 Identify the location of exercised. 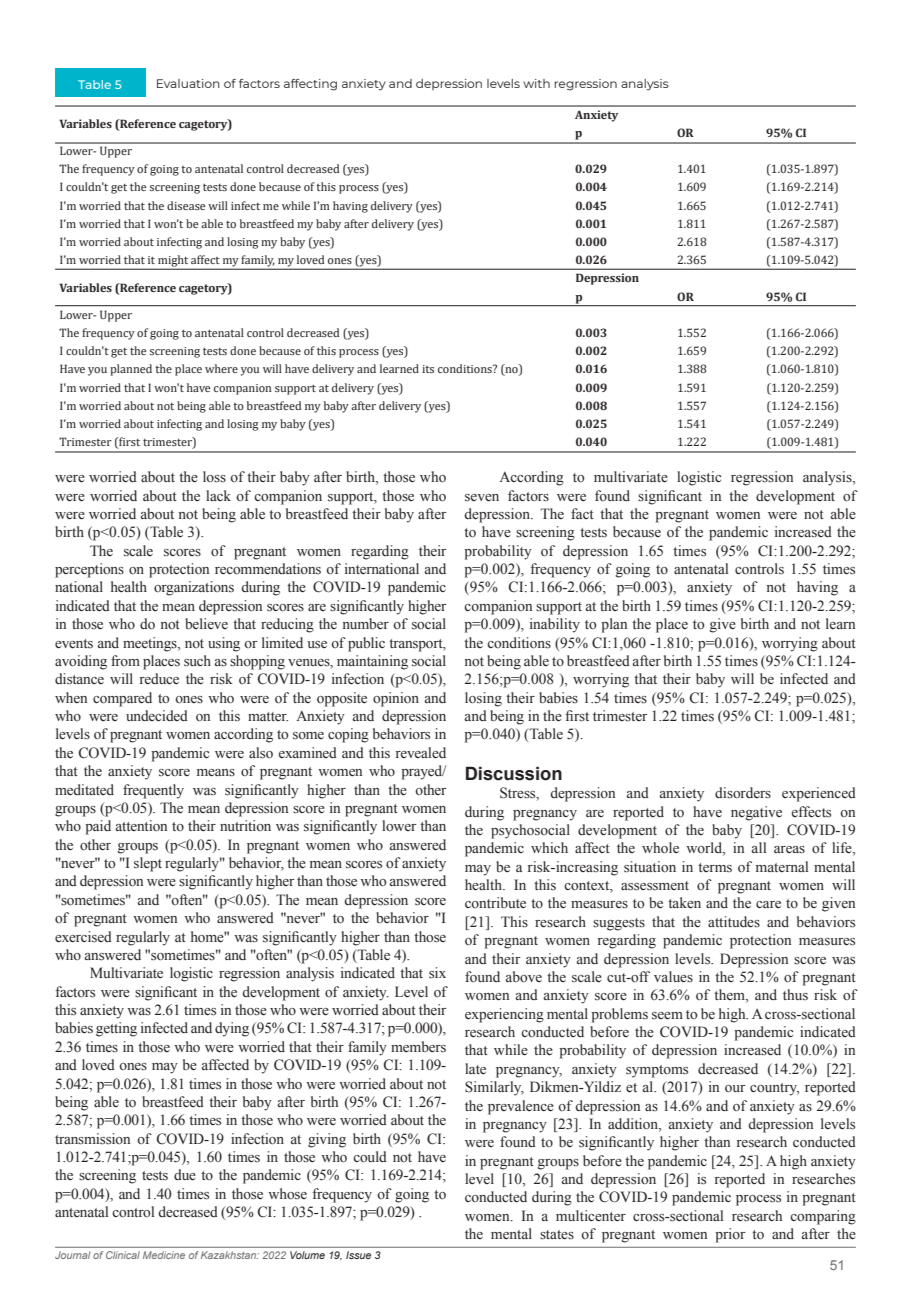
(83, 937).
